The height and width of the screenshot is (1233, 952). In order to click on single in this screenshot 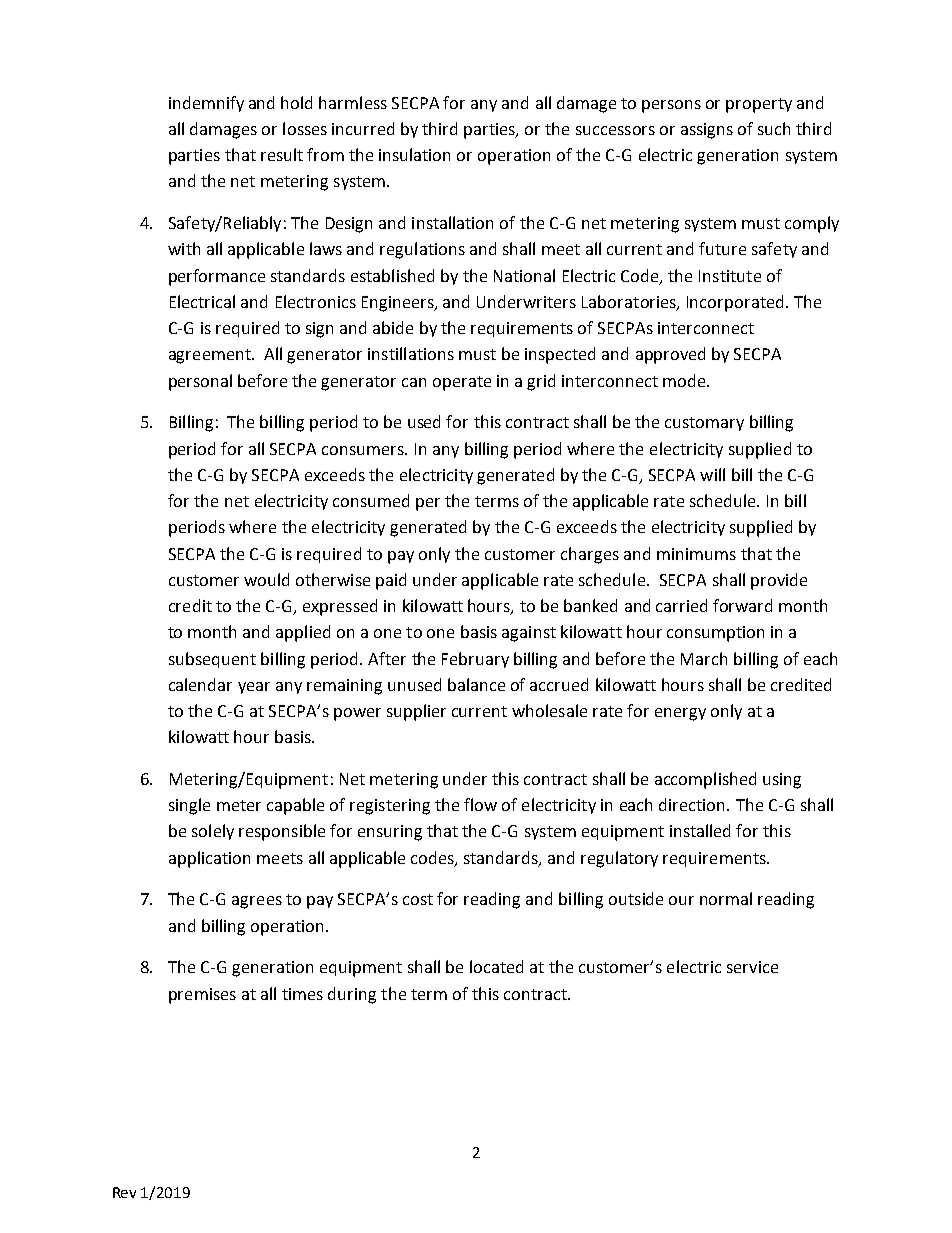, I will do `click(189, 806)`.
